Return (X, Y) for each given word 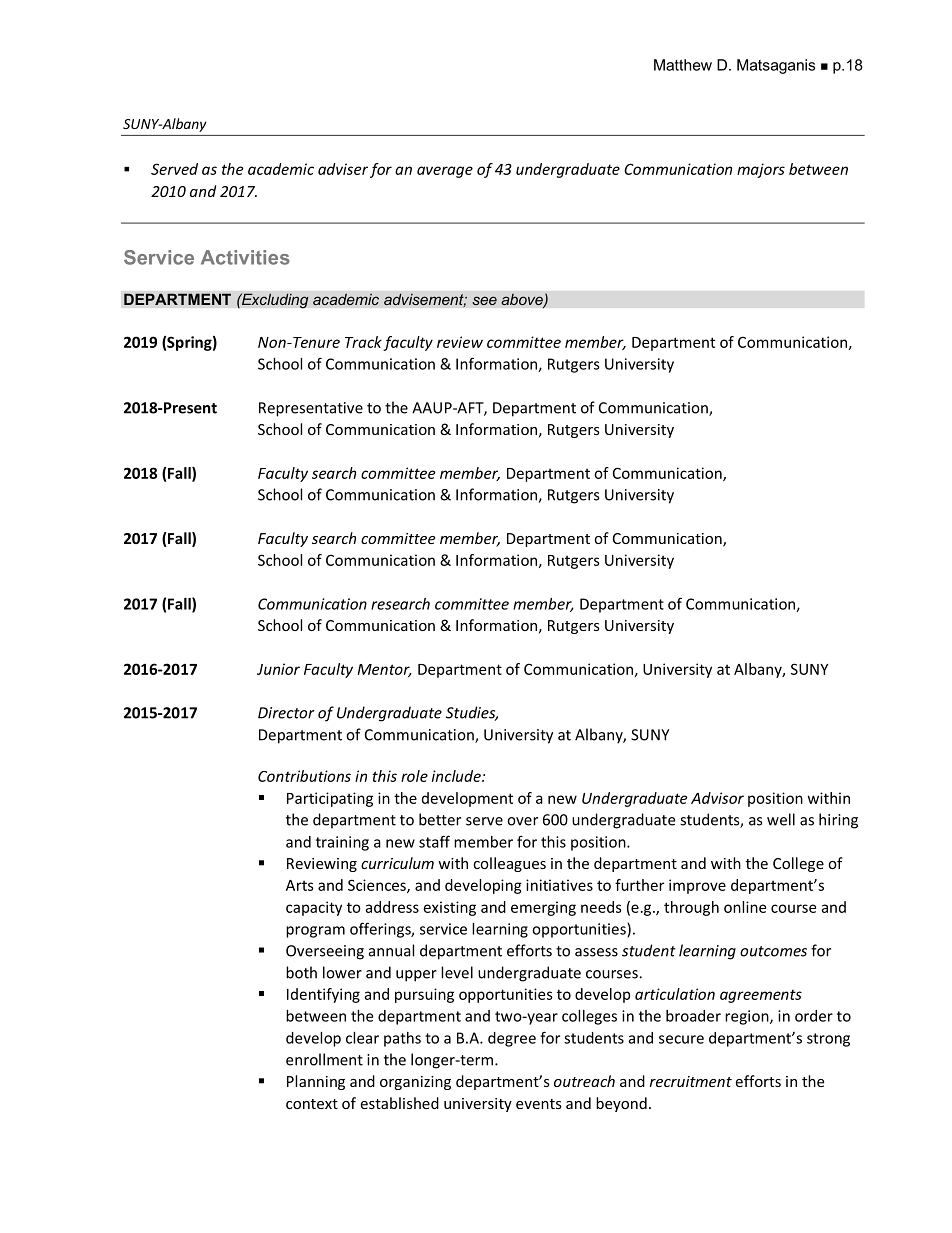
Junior (278, 669)
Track (363, 342)
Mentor (385, 670)
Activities (245, 257)
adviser (343, 169)
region (748, 1017)
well (781, 819)
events (539, 1104)
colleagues (509, 864)
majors (761, 170)
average (445, 172)
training (342, 843)
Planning (316, 1082)
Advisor (717, 798)
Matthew (683, 65)
